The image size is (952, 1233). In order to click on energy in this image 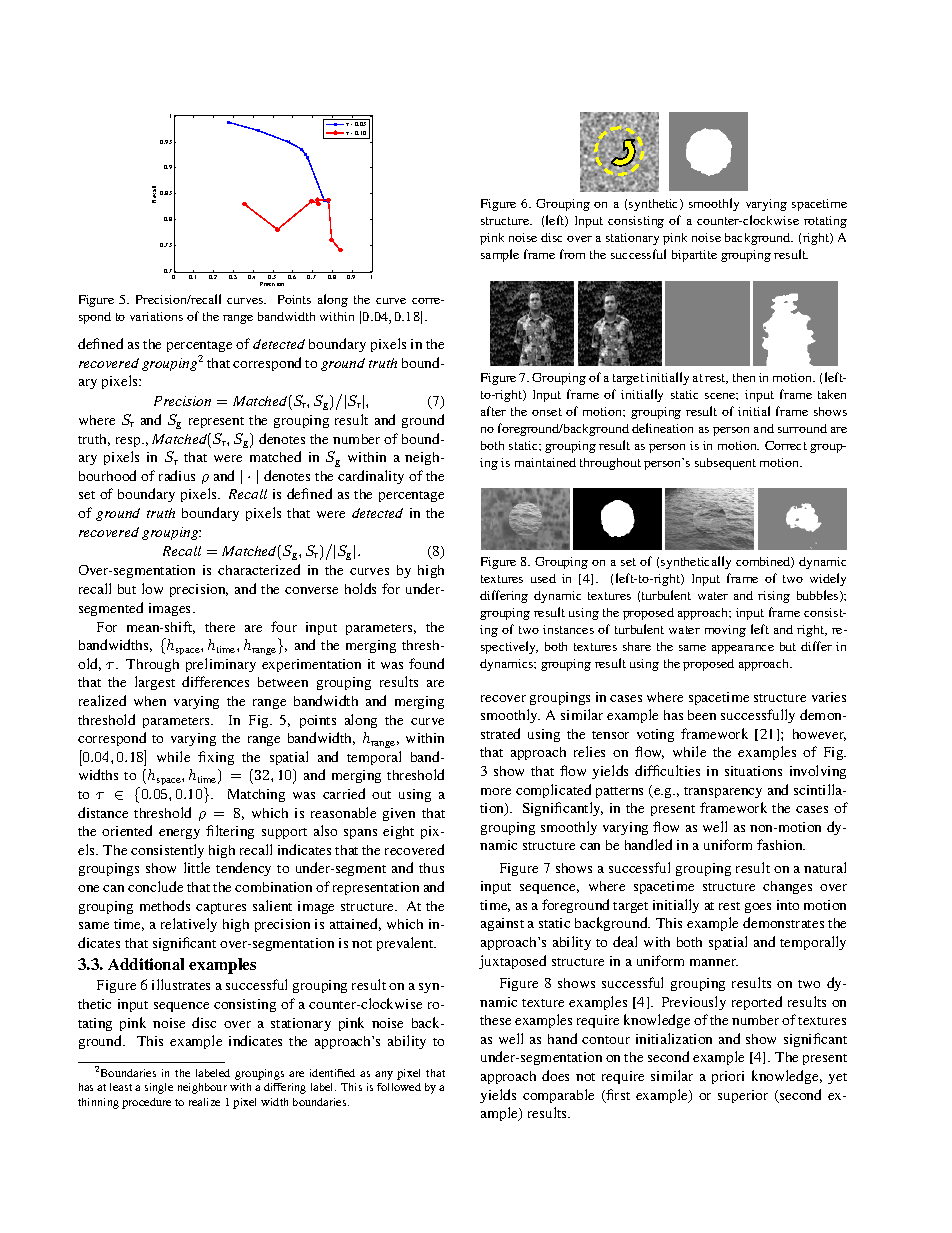, I will do `click(179, 834)`.
